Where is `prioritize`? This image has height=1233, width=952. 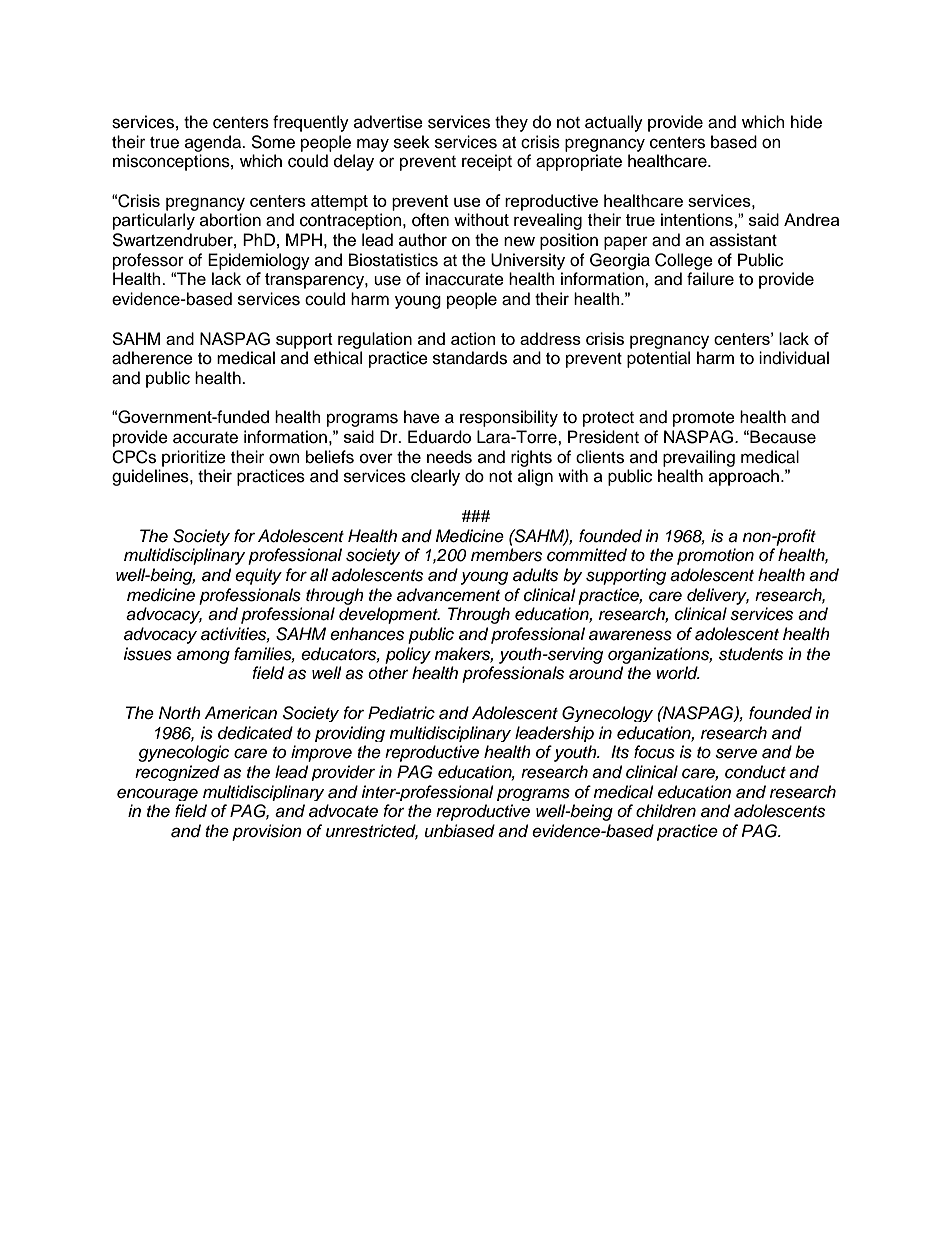
prioritize is located at coordinates (194, 458).
